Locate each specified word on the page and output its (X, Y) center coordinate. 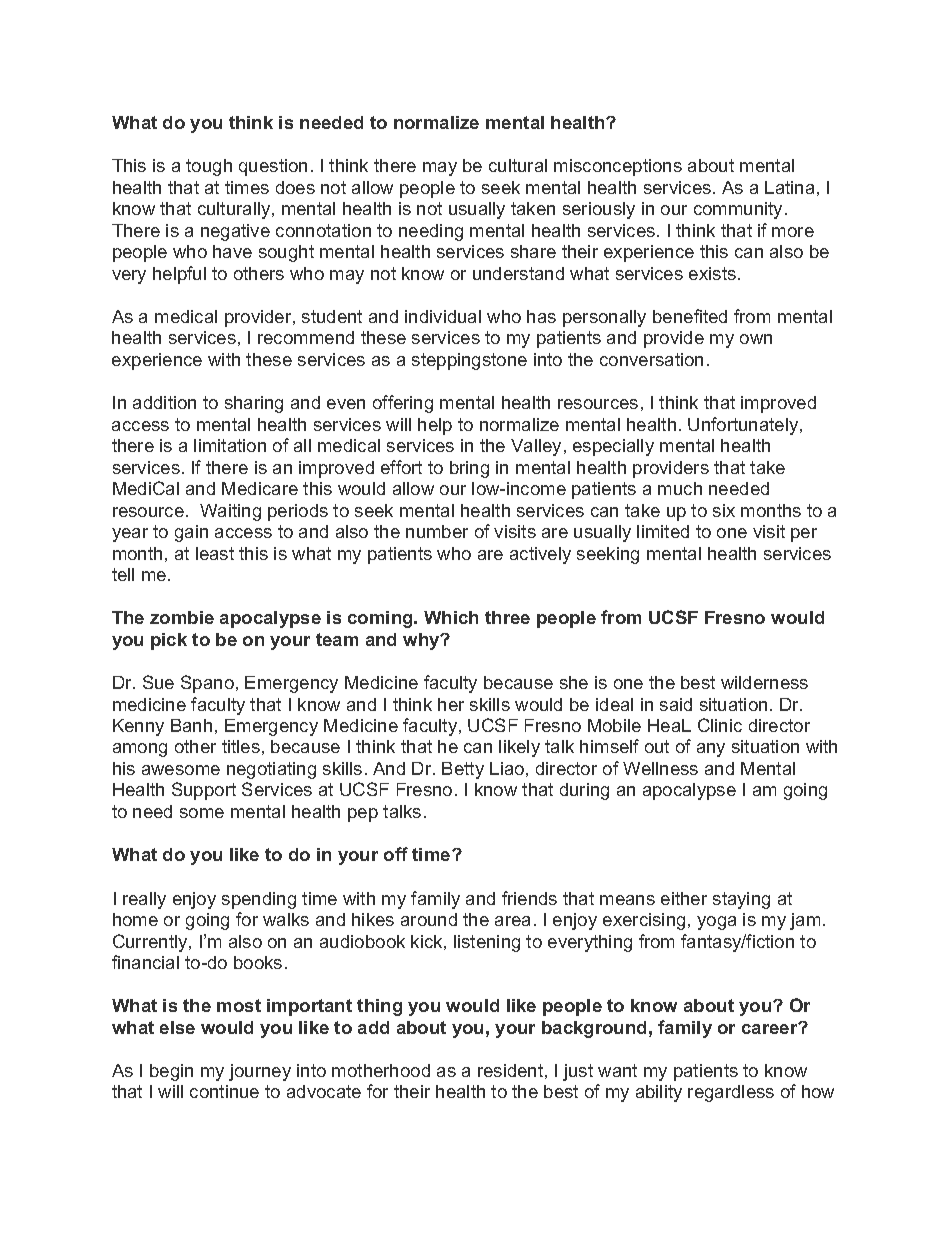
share (533, 251)
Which (451, 617)
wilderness (764, 682)
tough (209, 167)
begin (171, 1072)
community (740, 210)
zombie (182, 617)
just (578, 1072)
